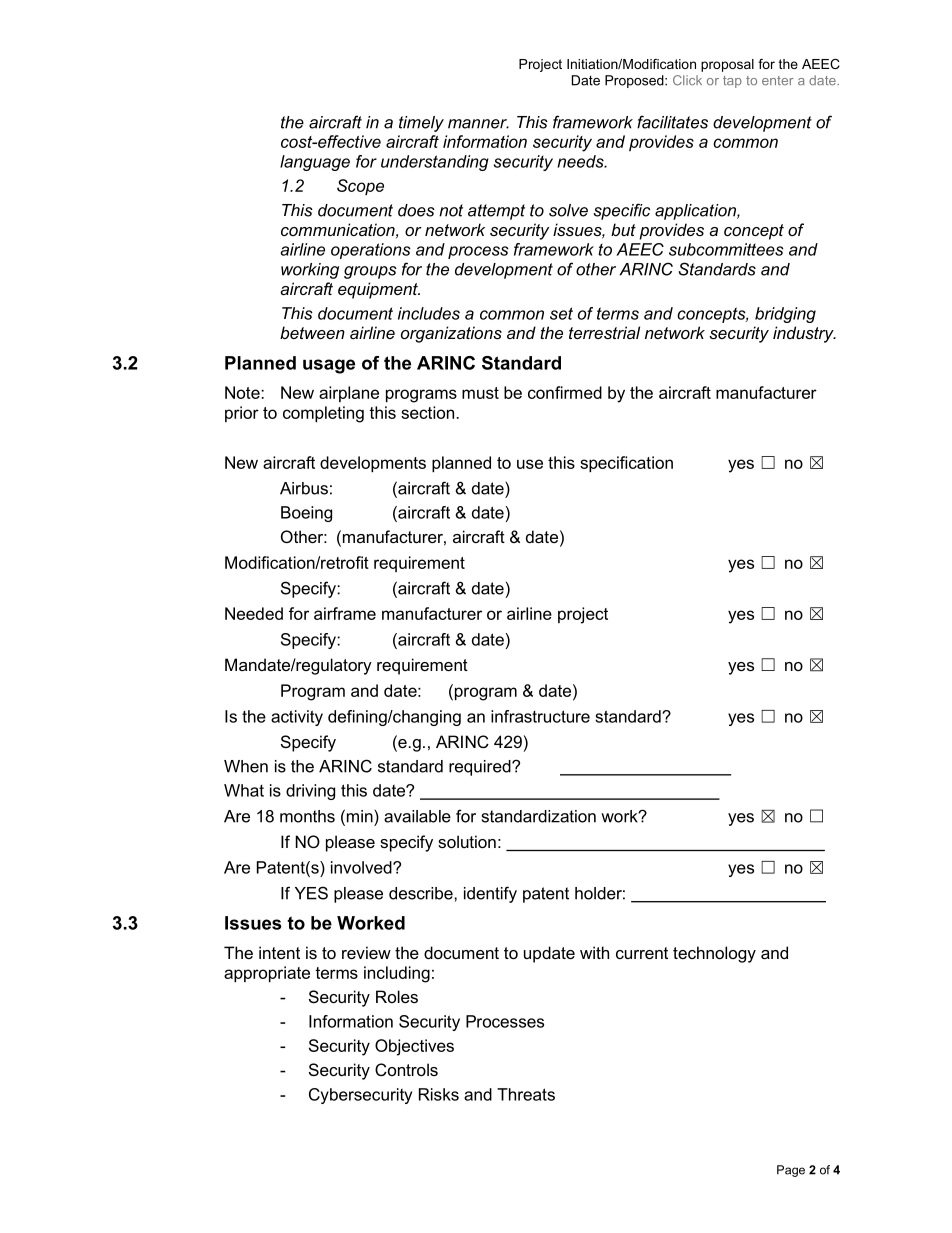  What do you see at coordinates (540, 716) in the page?
I see `infrastructure` at bounding box center [540, 716].
